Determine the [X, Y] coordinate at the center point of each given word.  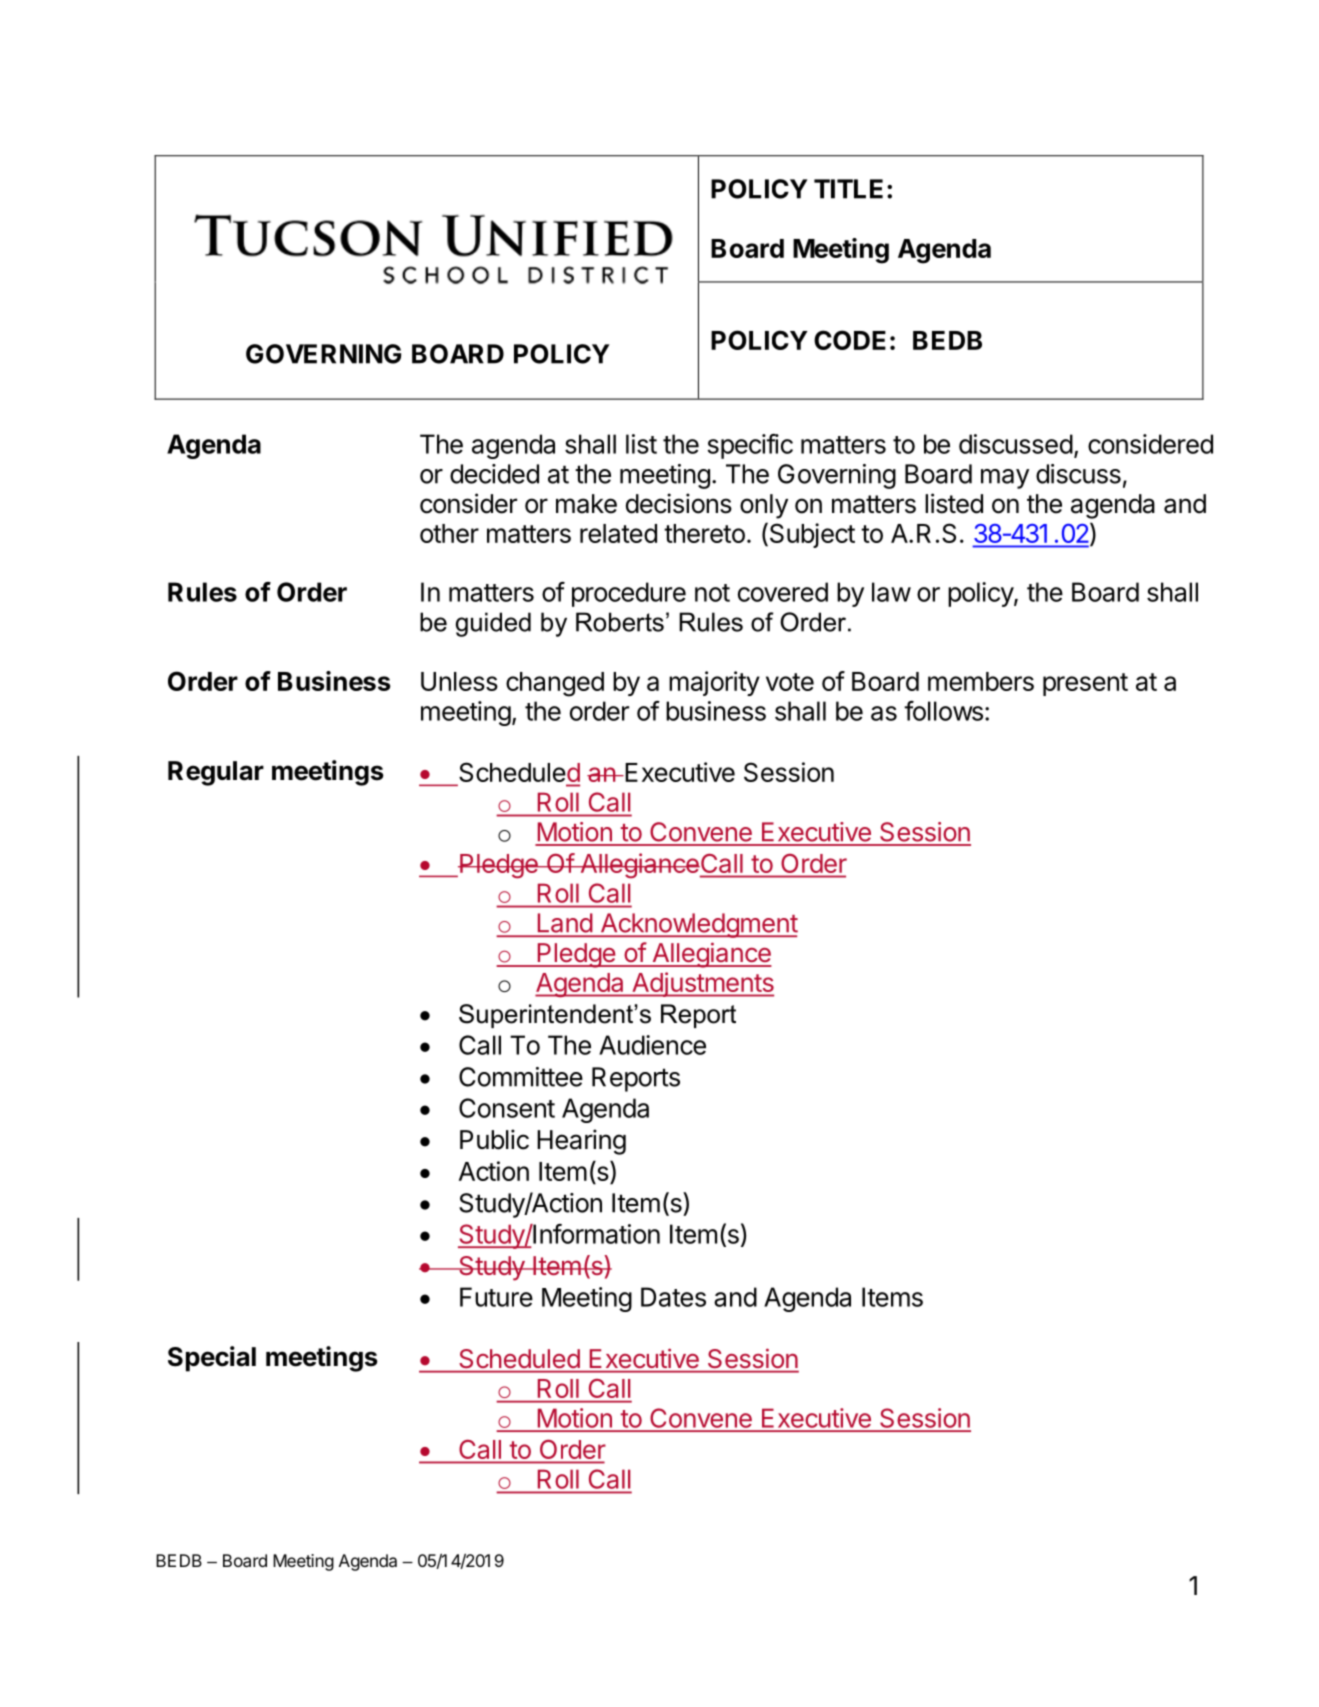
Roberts [620, 622]
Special [212, 1359]
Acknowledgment [698, 925]
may [1005, 479]
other [449, 533]
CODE [850, 340]
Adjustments [702, 984]
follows [943, 711]
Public [494, 1139]
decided [494, 474]
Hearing [581, 1142]
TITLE [848, 189]
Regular [216, 773]
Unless [459, 681]
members [981, 681]
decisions [679, 503]
